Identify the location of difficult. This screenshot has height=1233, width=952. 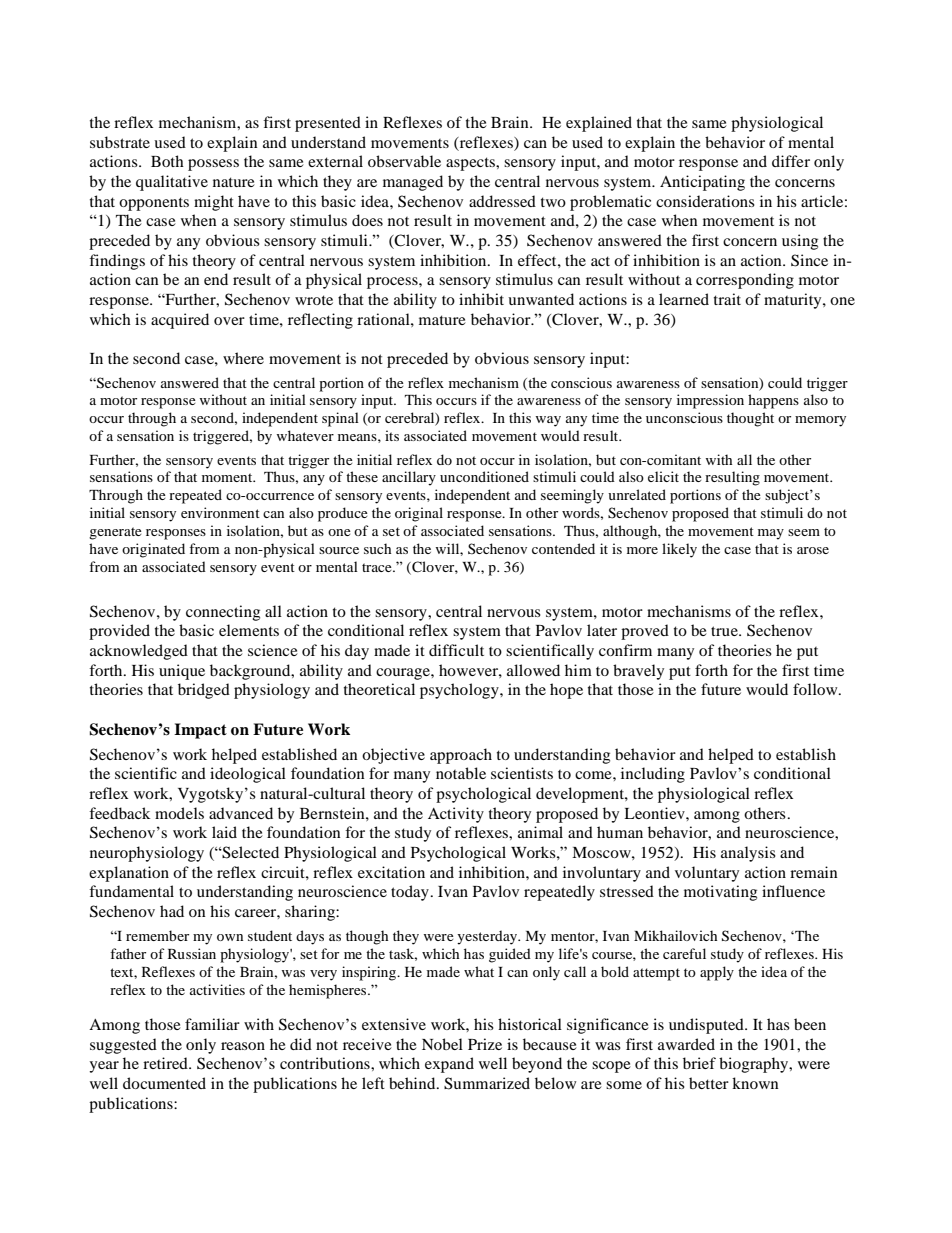
(456, 650).
